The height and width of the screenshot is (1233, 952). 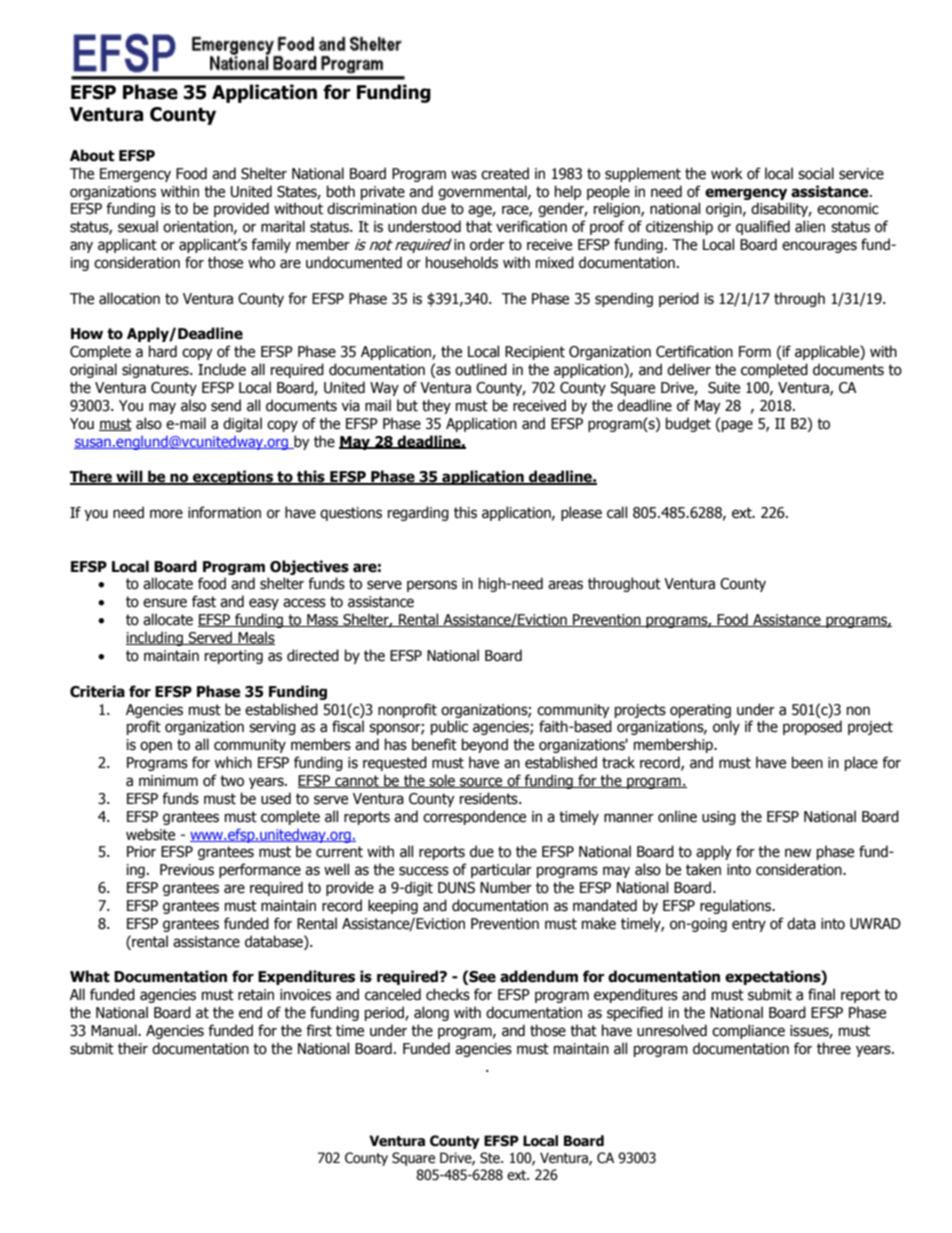 I want to click on was, so click(x=464, y=175).
